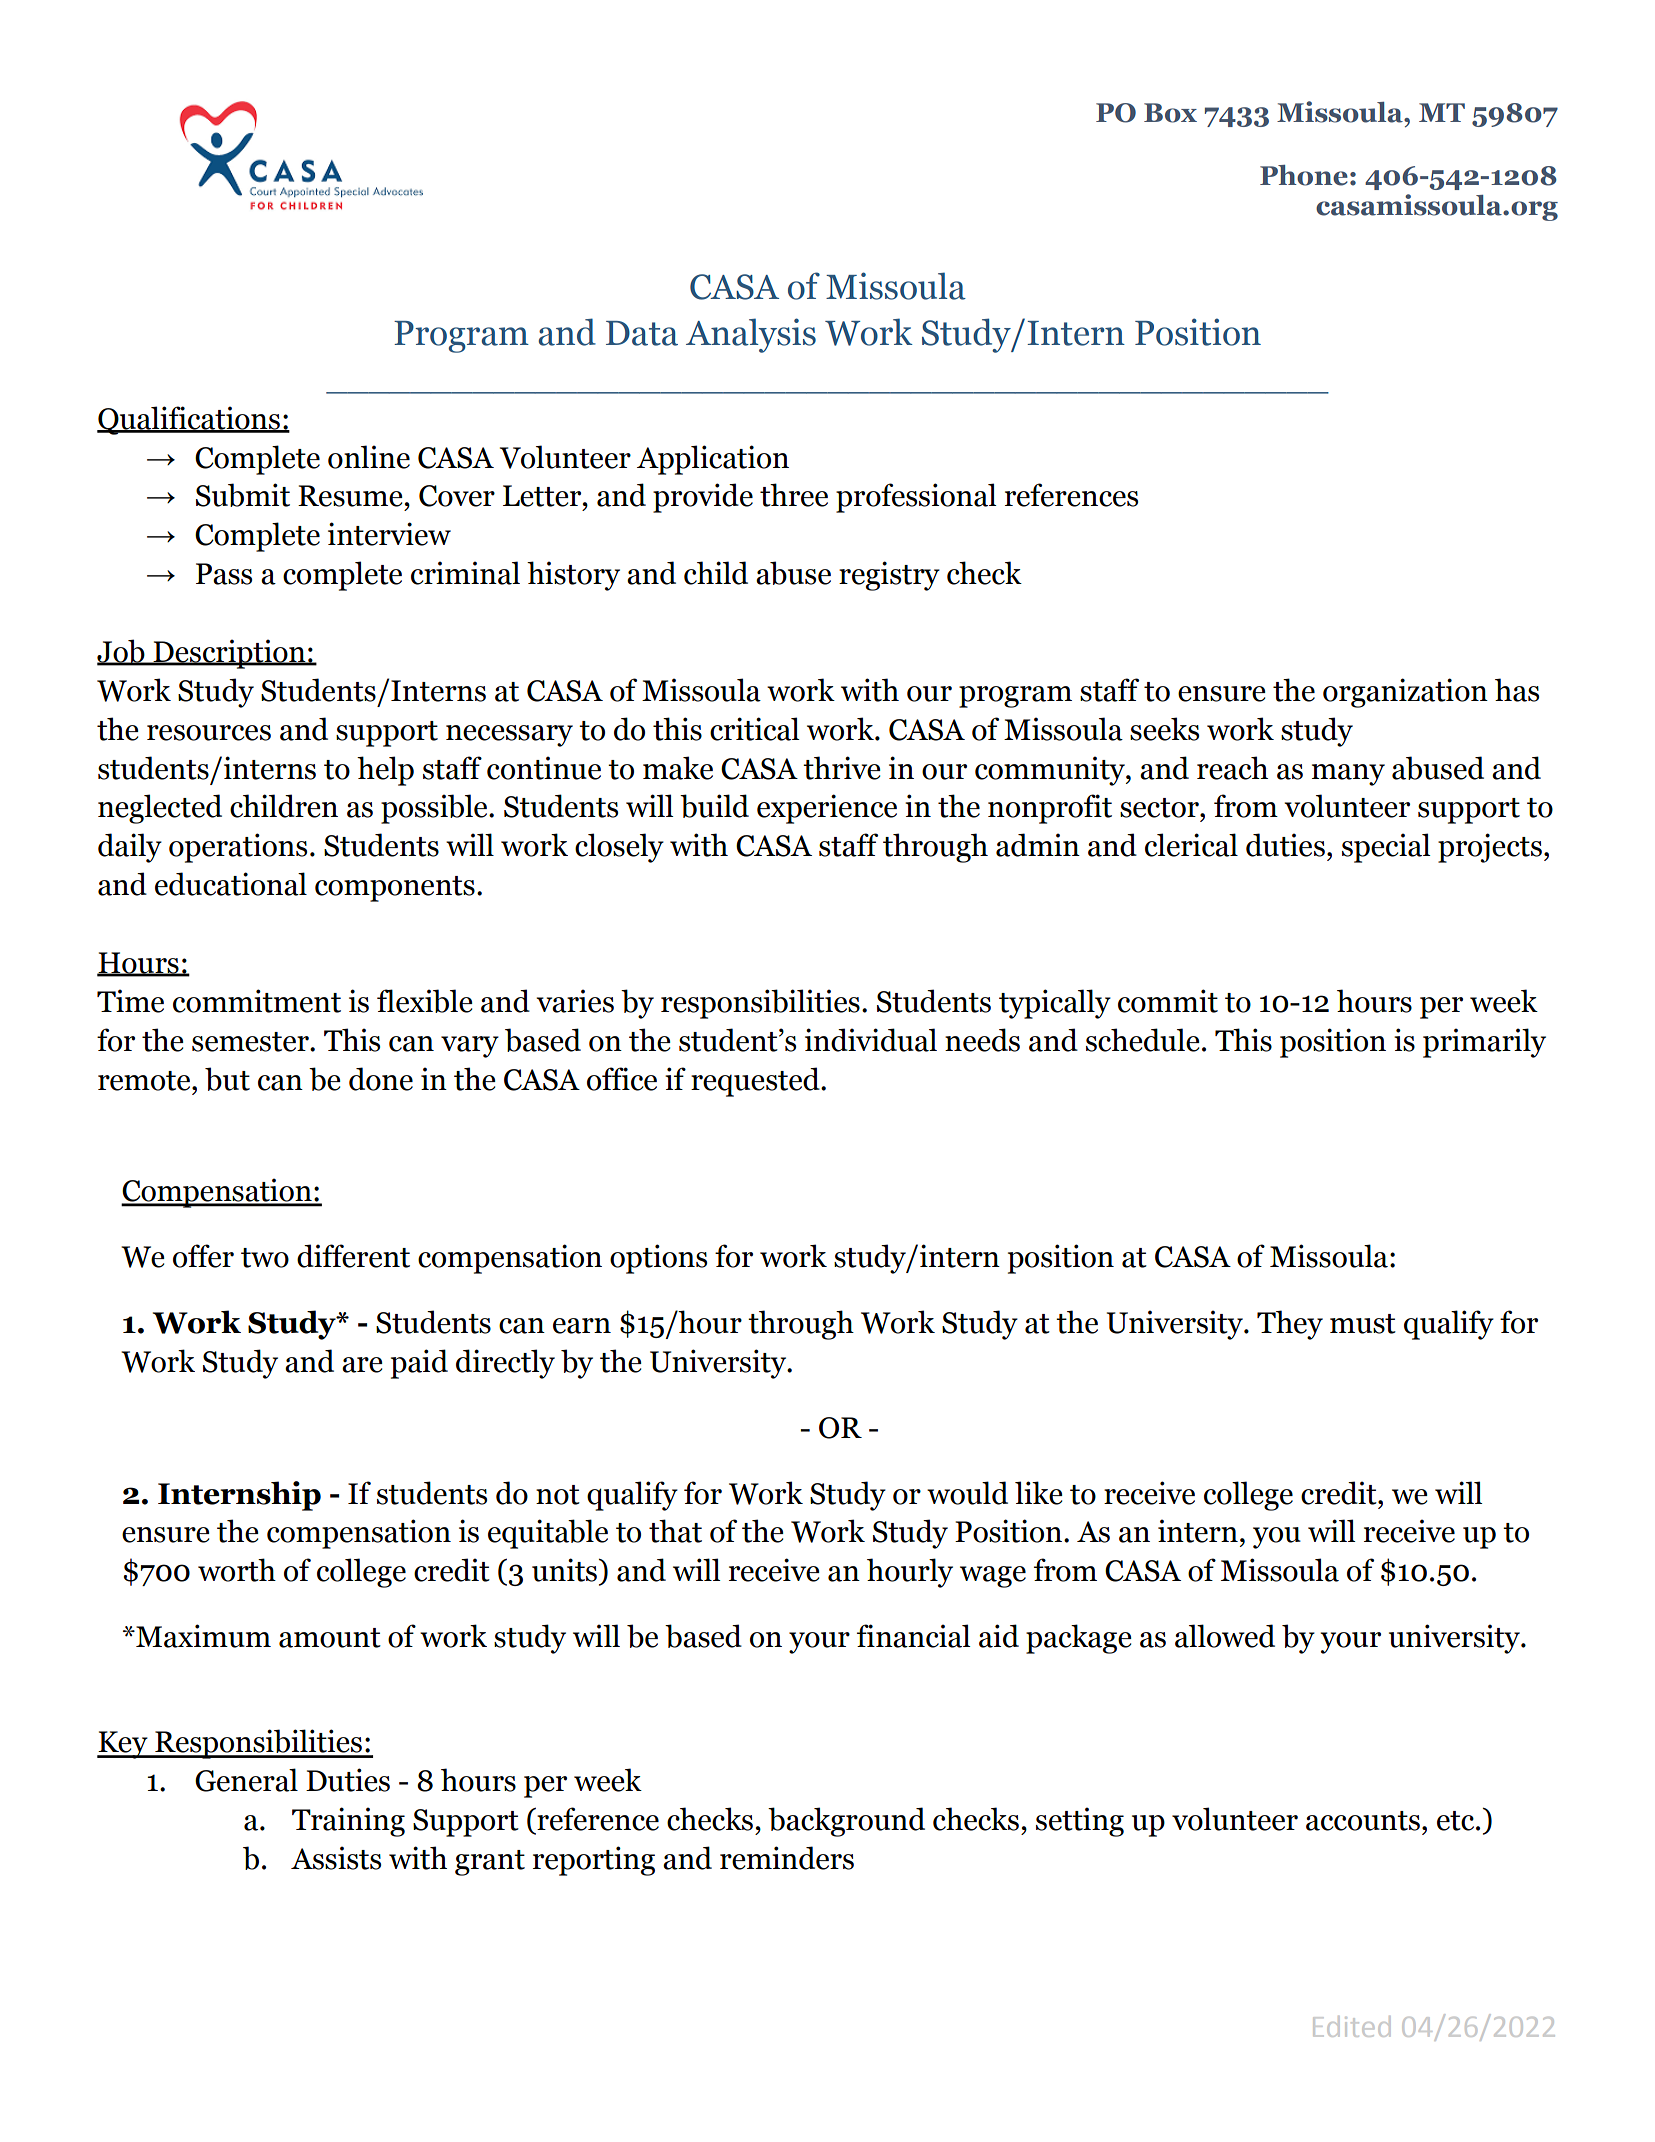 The image size is (1655, 2142). I want to click on Assists, so click(336, 1858).
